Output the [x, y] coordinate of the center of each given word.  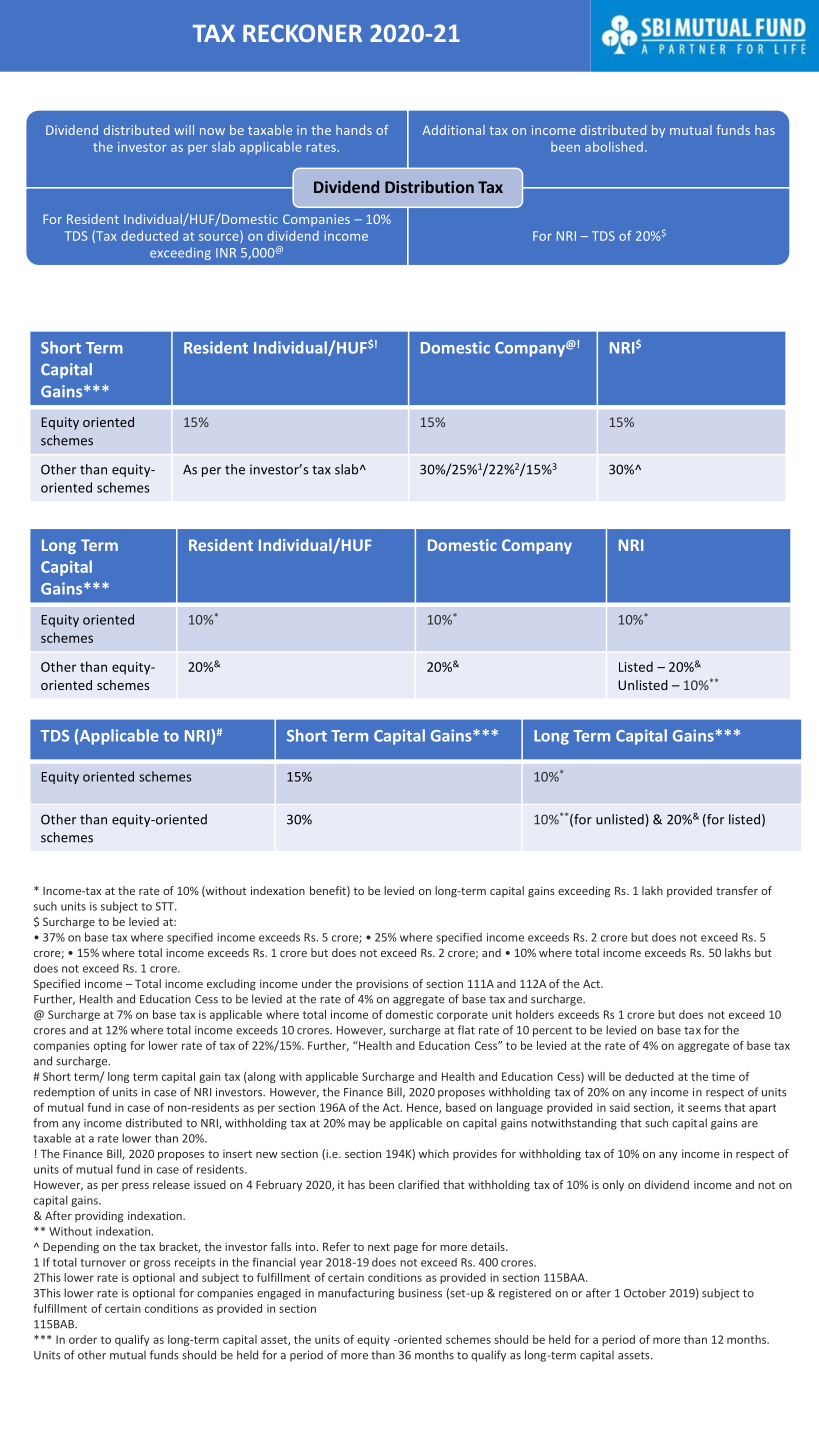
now [212, 131]
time [723, 1076]
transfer [737, 890]
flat [466, 1030]
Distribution [429, 186]
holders [535, 1014]
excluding [231, 985]
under [317, 983]
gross [157, 1264]
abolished [614, 147]
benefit [329, 891]
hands [354, 130]
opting [110, 1046]
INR [226, 253]
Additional [453, 130]
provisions [382, 985]
